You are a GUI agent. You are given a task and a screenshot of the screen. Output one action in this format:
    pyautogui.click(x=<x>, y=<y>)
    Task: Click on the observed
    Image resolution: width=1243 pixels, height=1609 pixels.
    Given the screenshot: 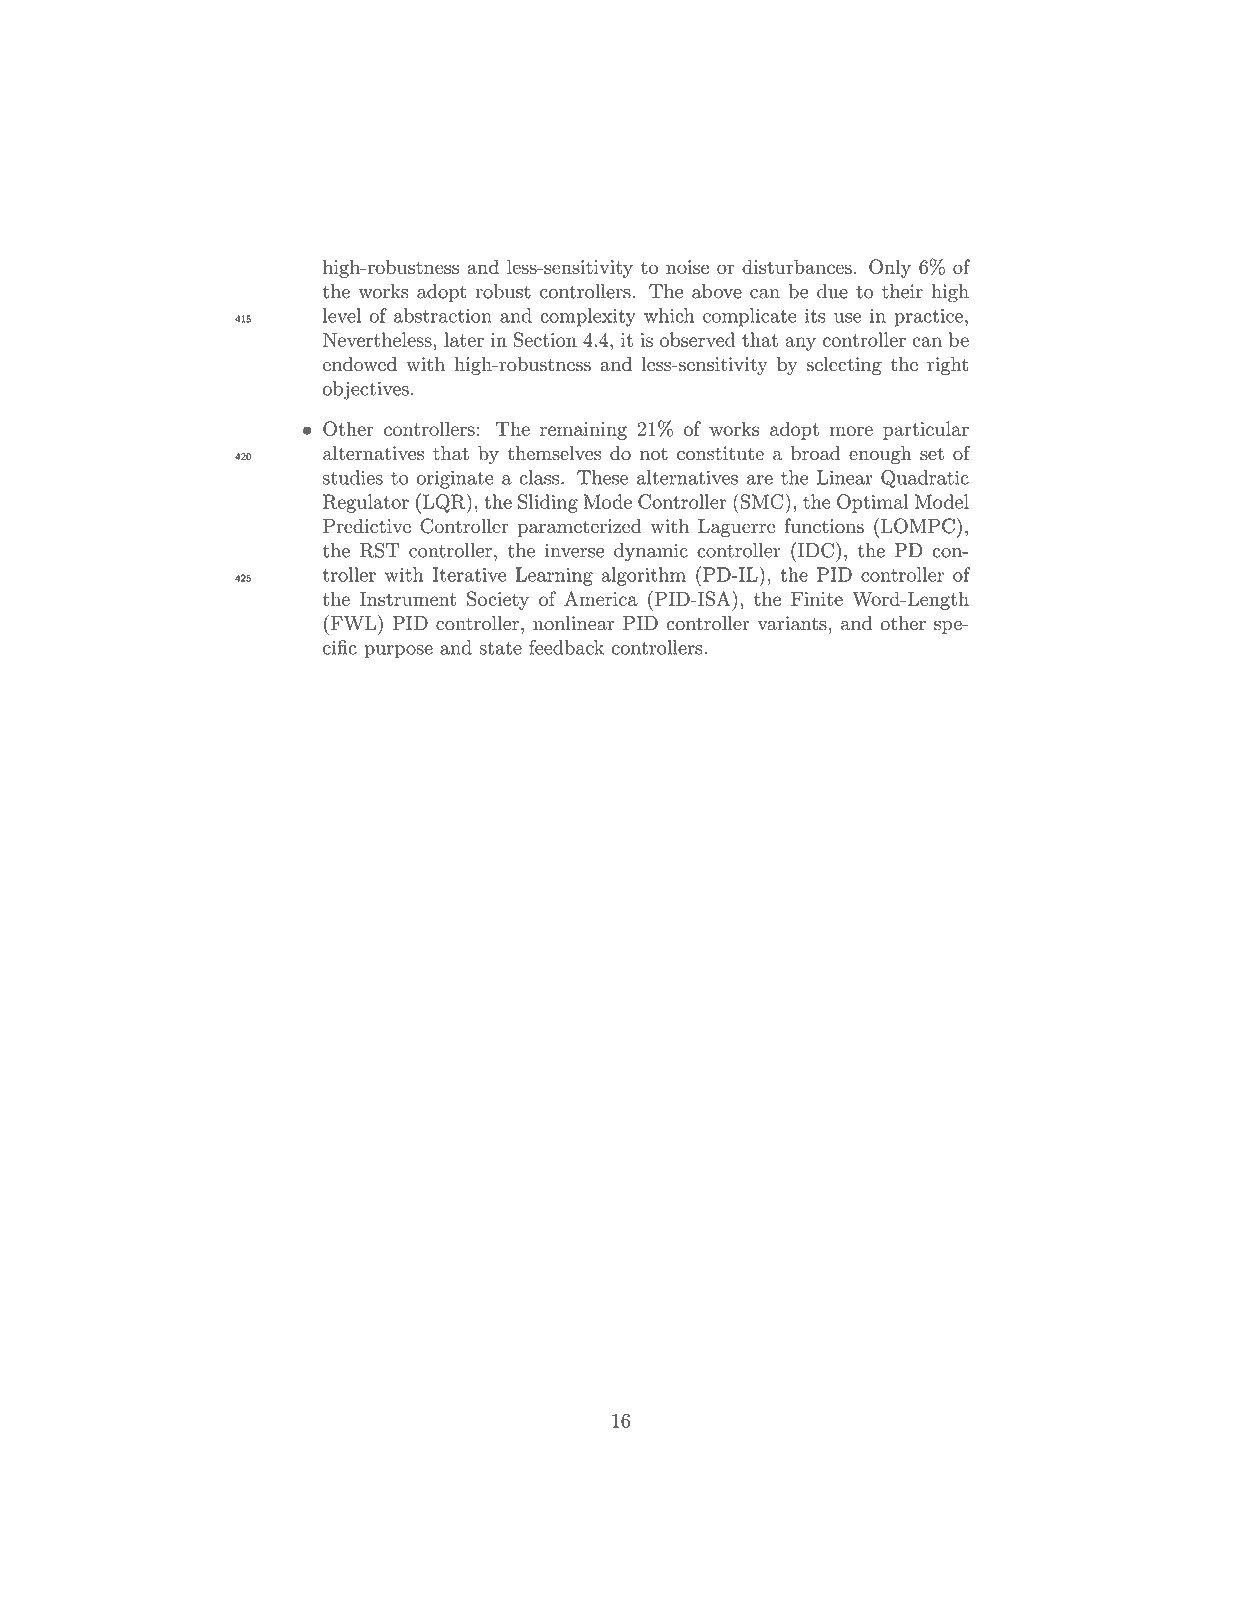 What is the action you would take?
    pyautogui.click(x=698, y=339)
